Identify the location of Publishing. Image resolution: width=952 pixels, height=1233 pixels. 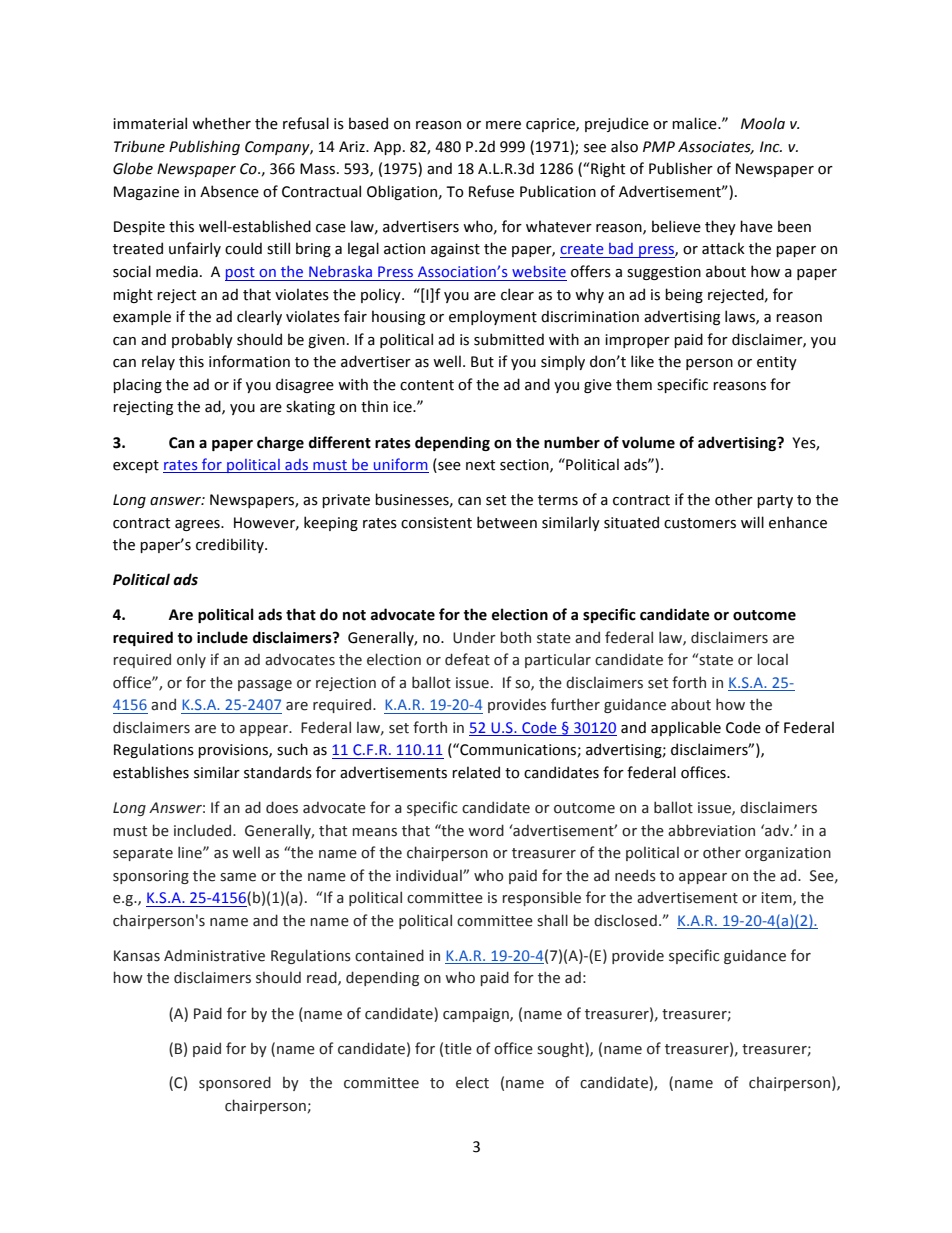
(204, 147).
